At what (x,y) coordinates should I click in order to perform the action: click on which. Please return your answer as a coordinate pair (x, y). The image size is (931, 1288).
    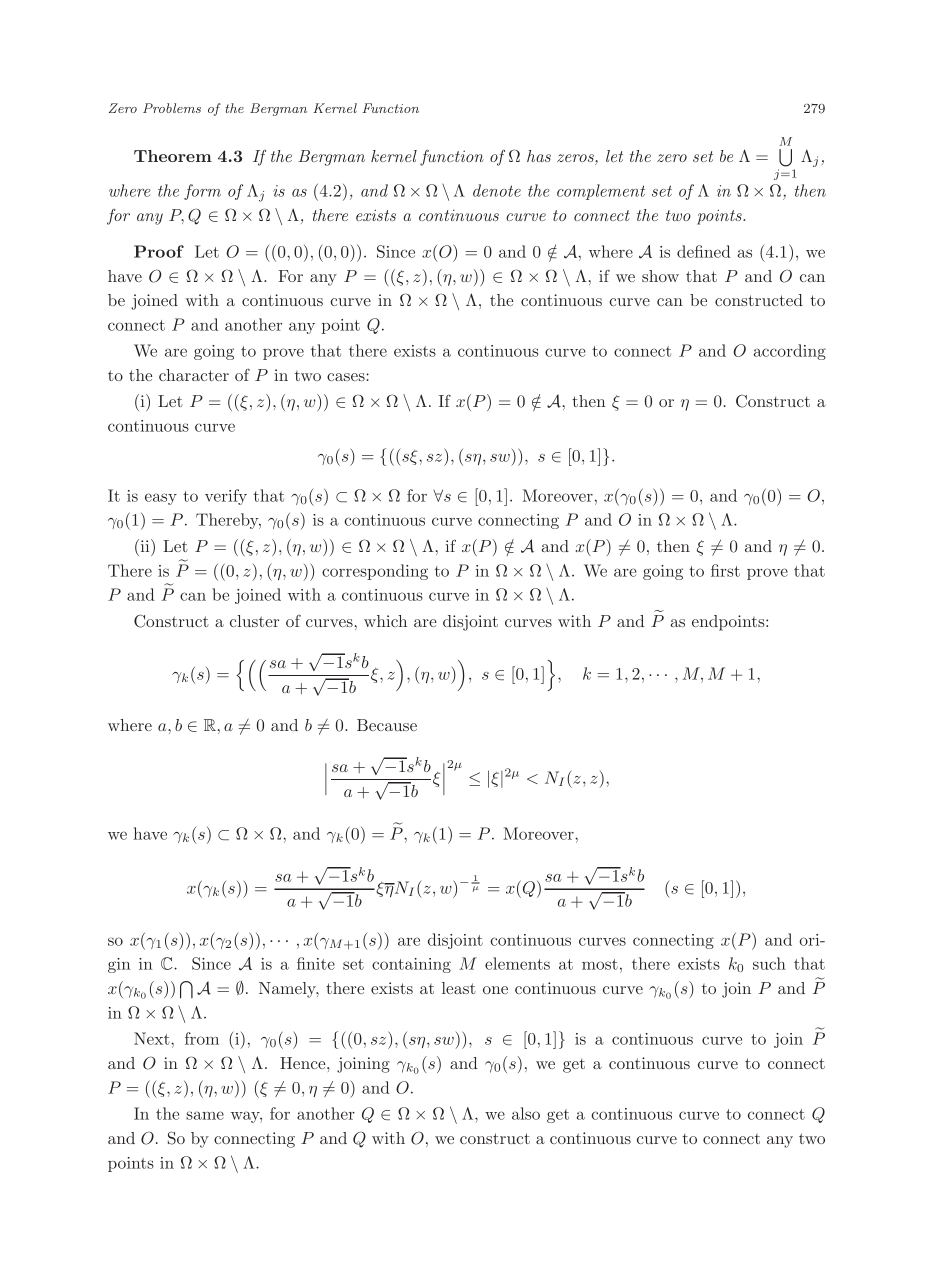
    Looking at the image, I should click on (385, 621).
